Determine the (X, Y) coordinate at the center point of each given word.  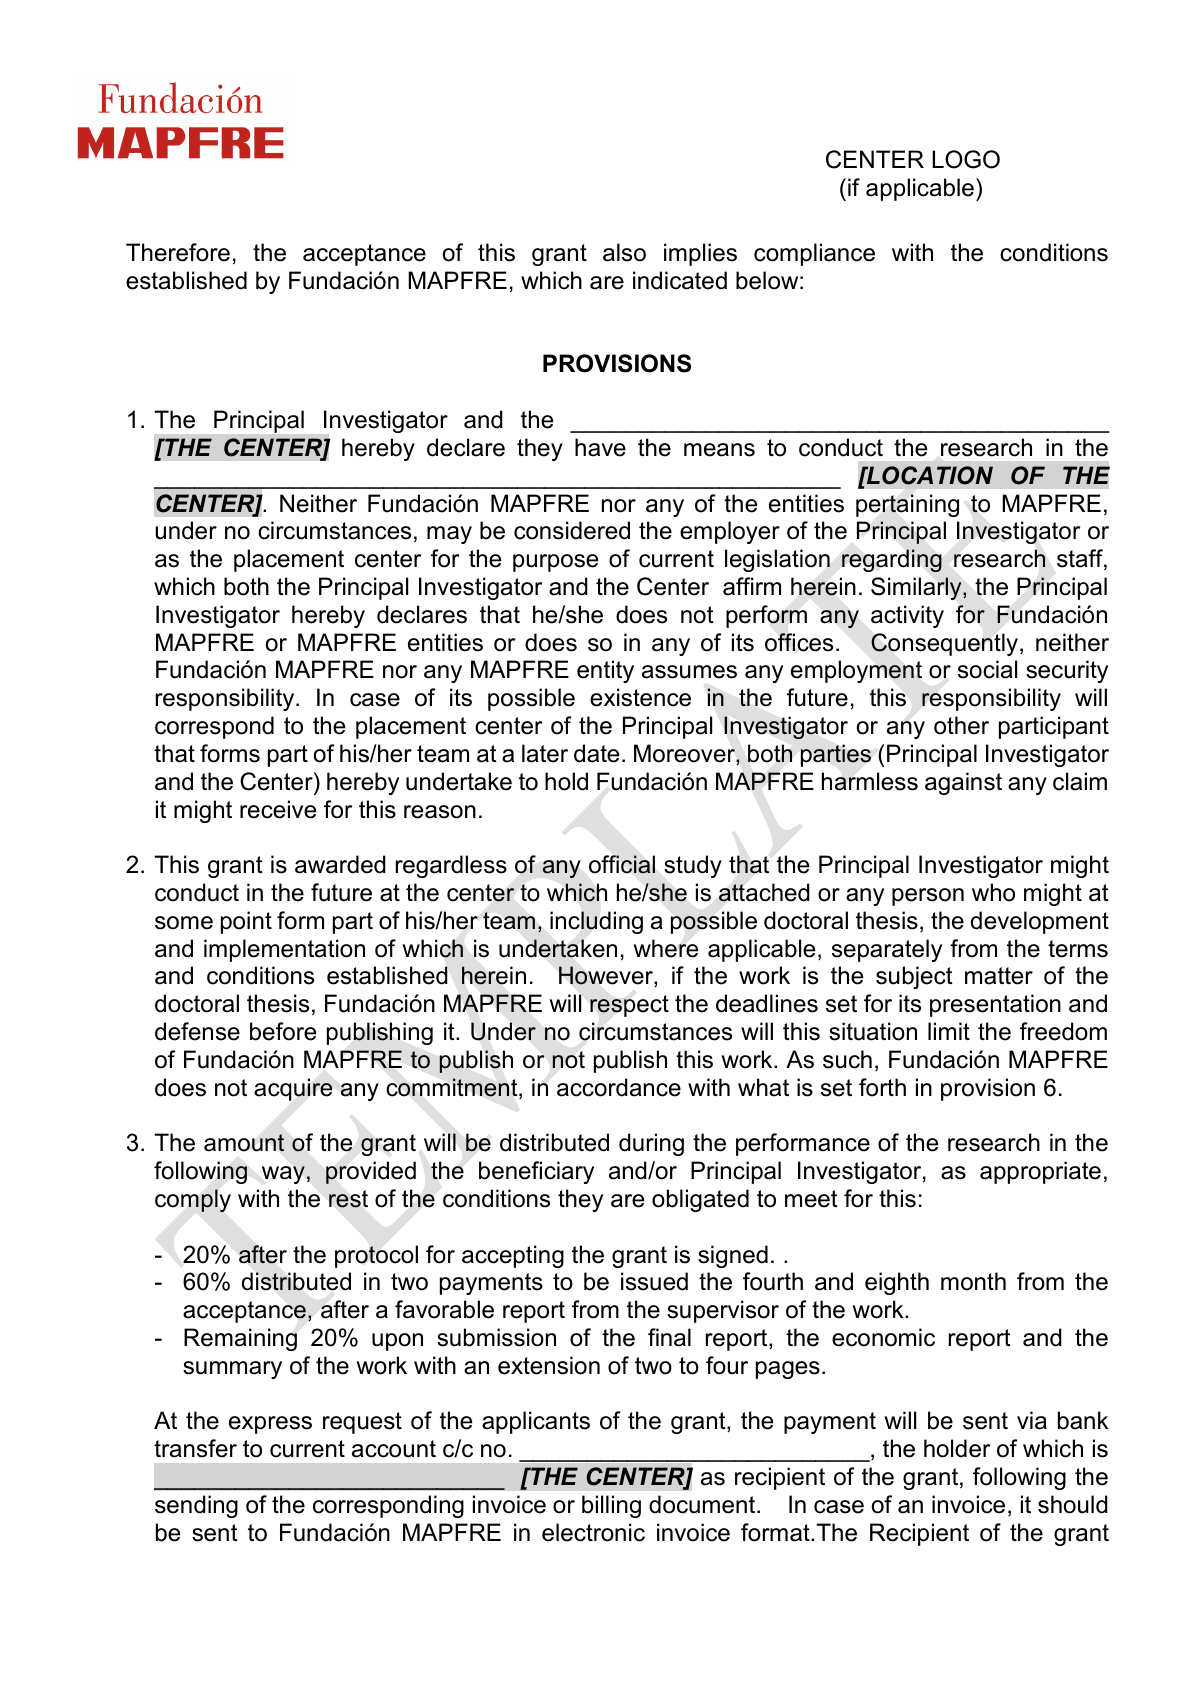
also (624, 252)
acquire (293, 1089)
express (270, 1425)
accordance (619, 1087)
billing (611, 1506)
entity (605, 671)
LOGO (966, 159)
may (449, 535)
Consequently (946, 644)
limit (949, 1031)
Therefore (178, 252)
